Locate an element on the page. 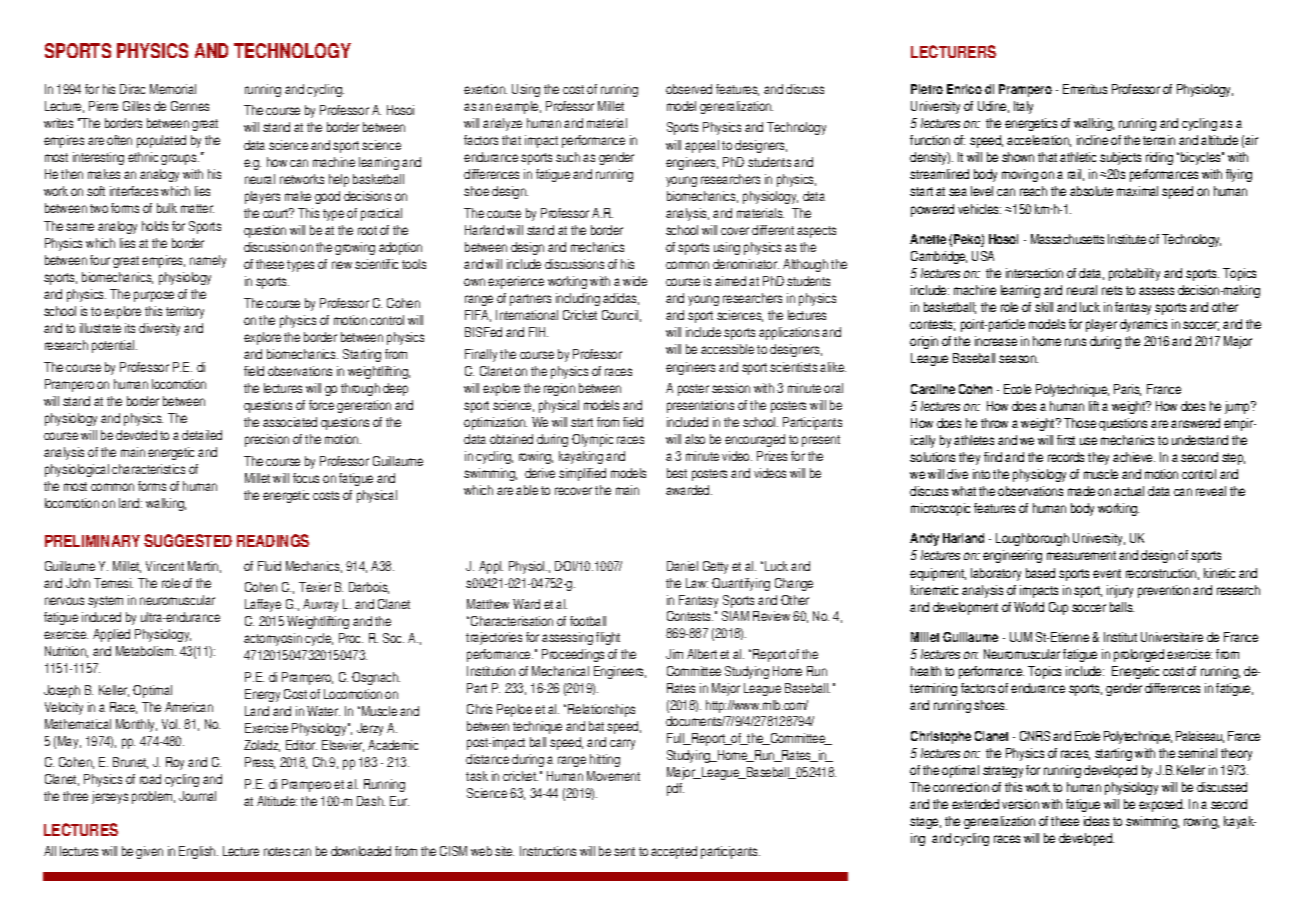 The width and height of the image is (1308, 924). records is located at coordinates (1066, 457).
